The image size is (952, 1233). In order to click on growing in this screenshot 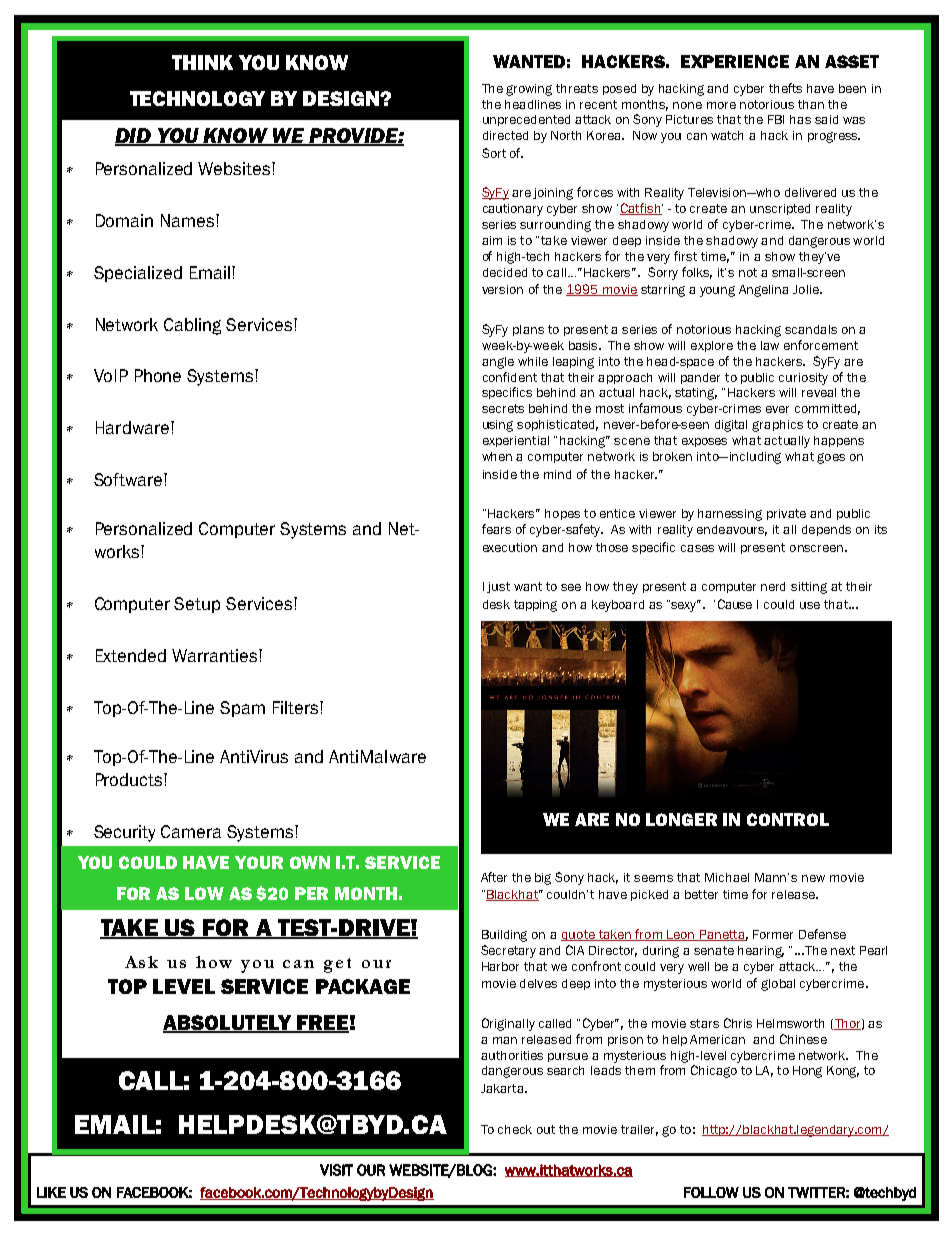, I will do `click(529, 90)`.
